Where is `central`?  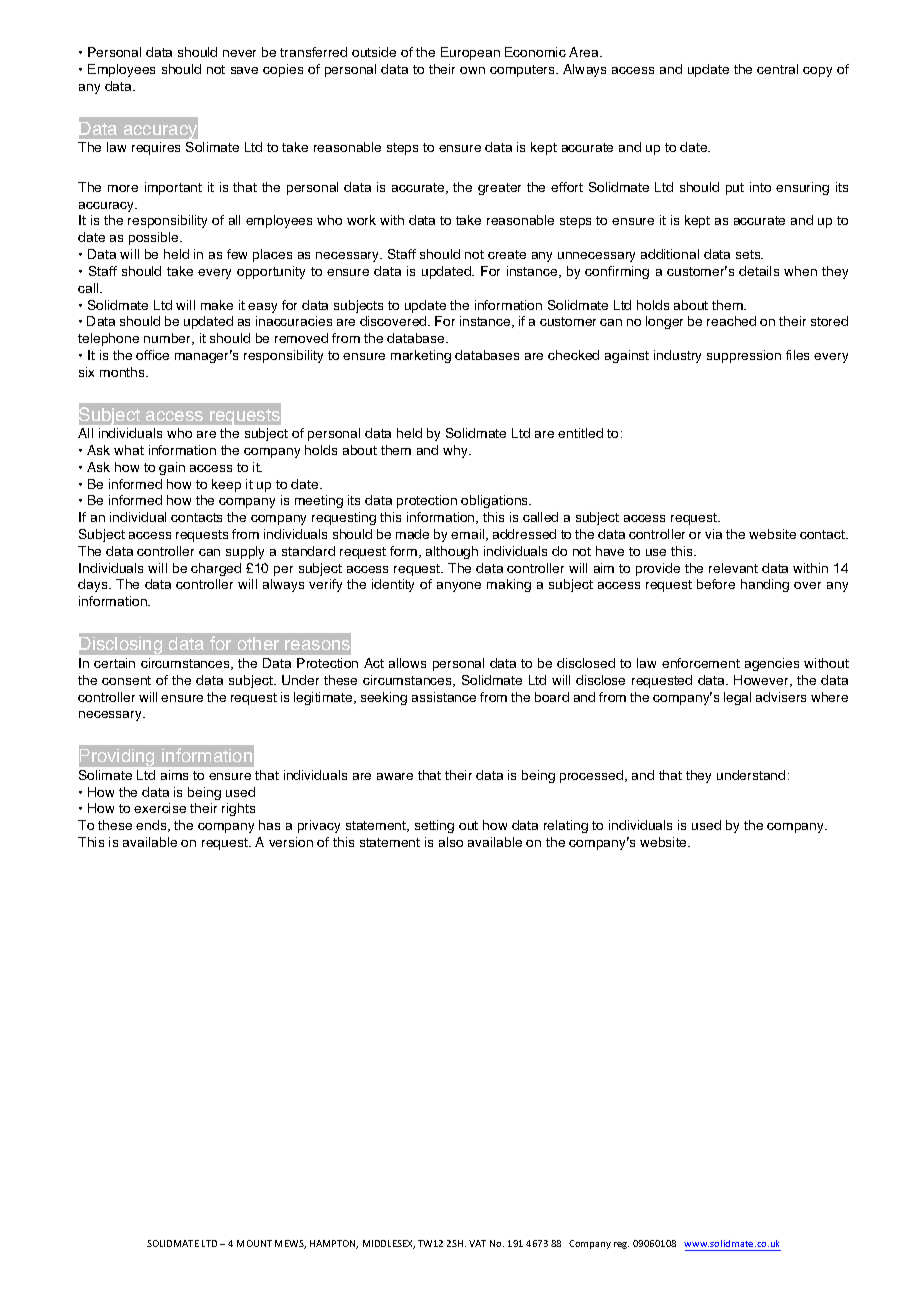
central is located at coordinates (777, 69).
